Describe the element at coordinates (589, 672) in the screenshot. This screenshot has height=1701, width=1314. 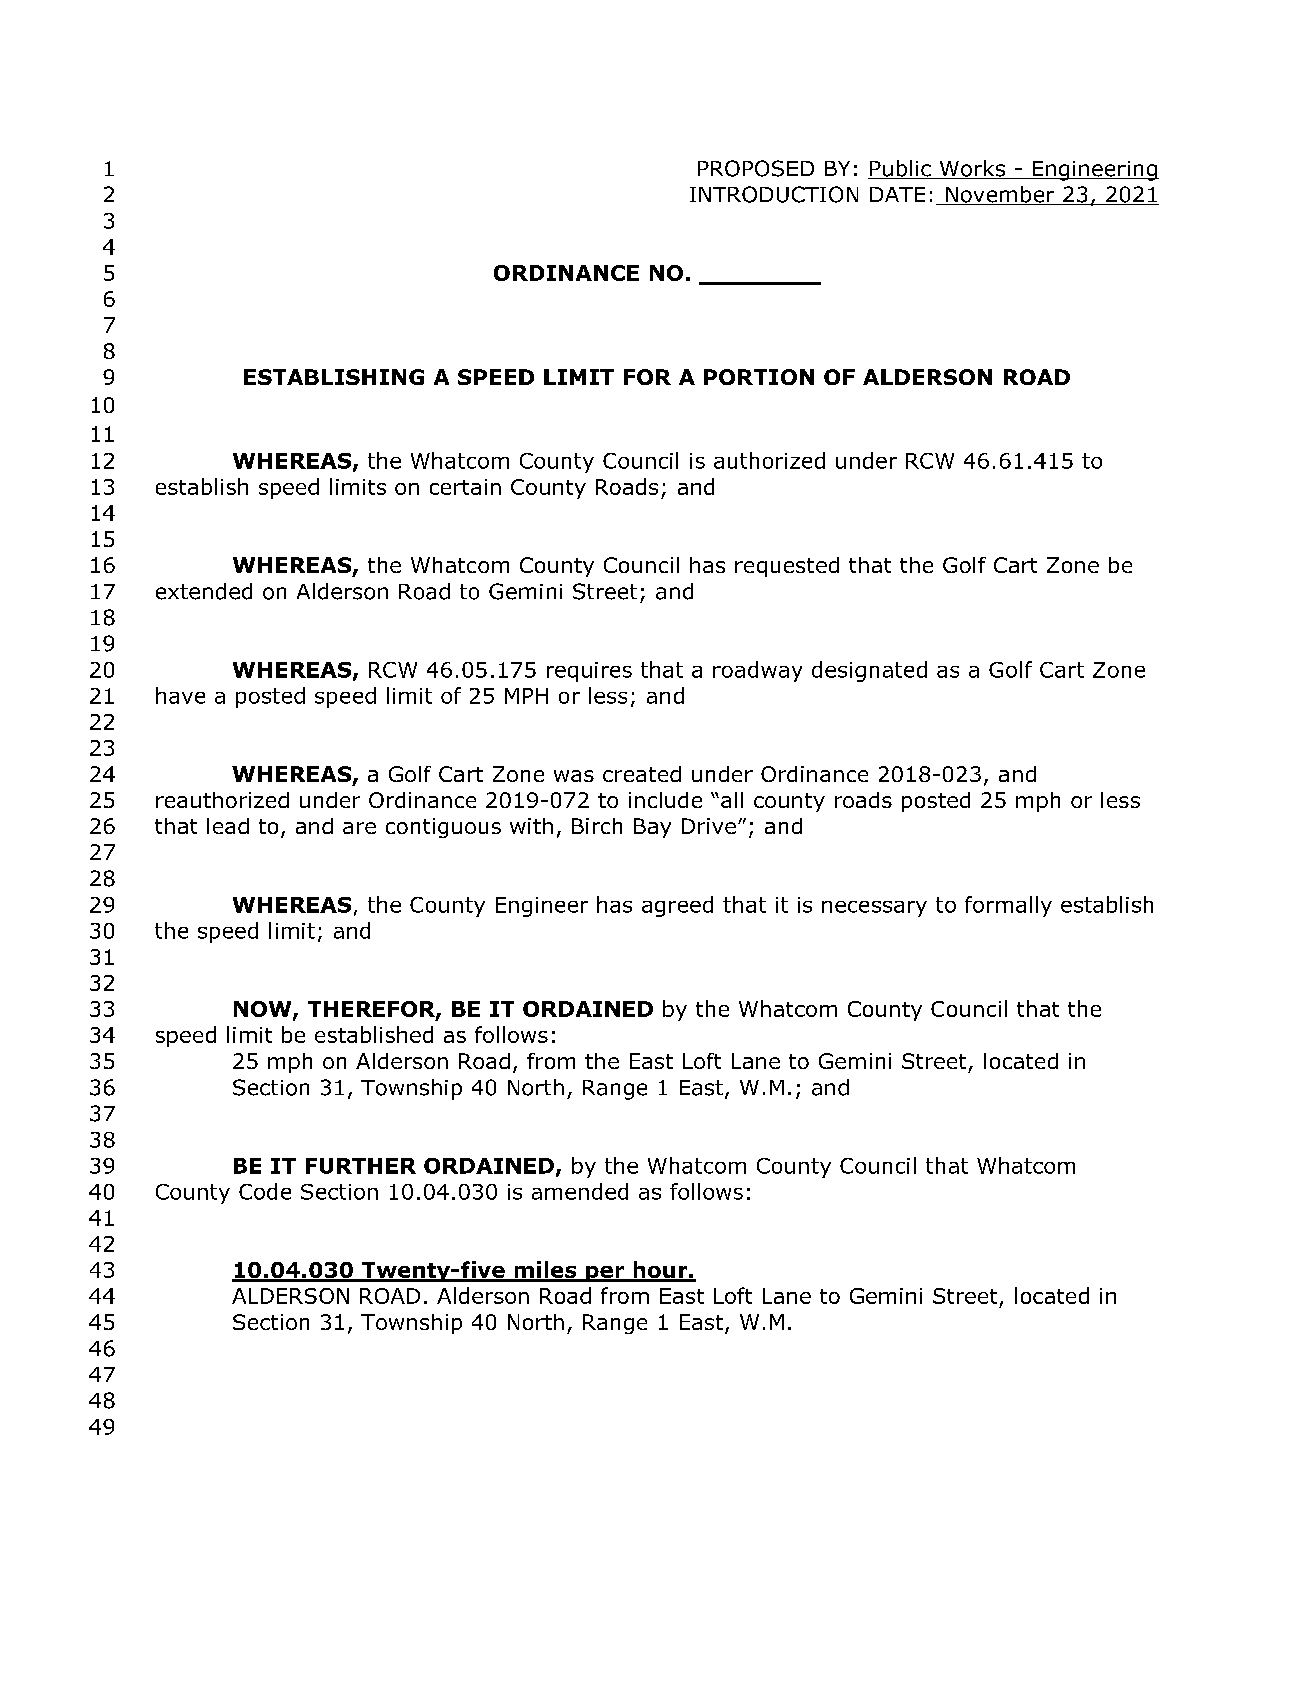
I see `requires` at that location.
